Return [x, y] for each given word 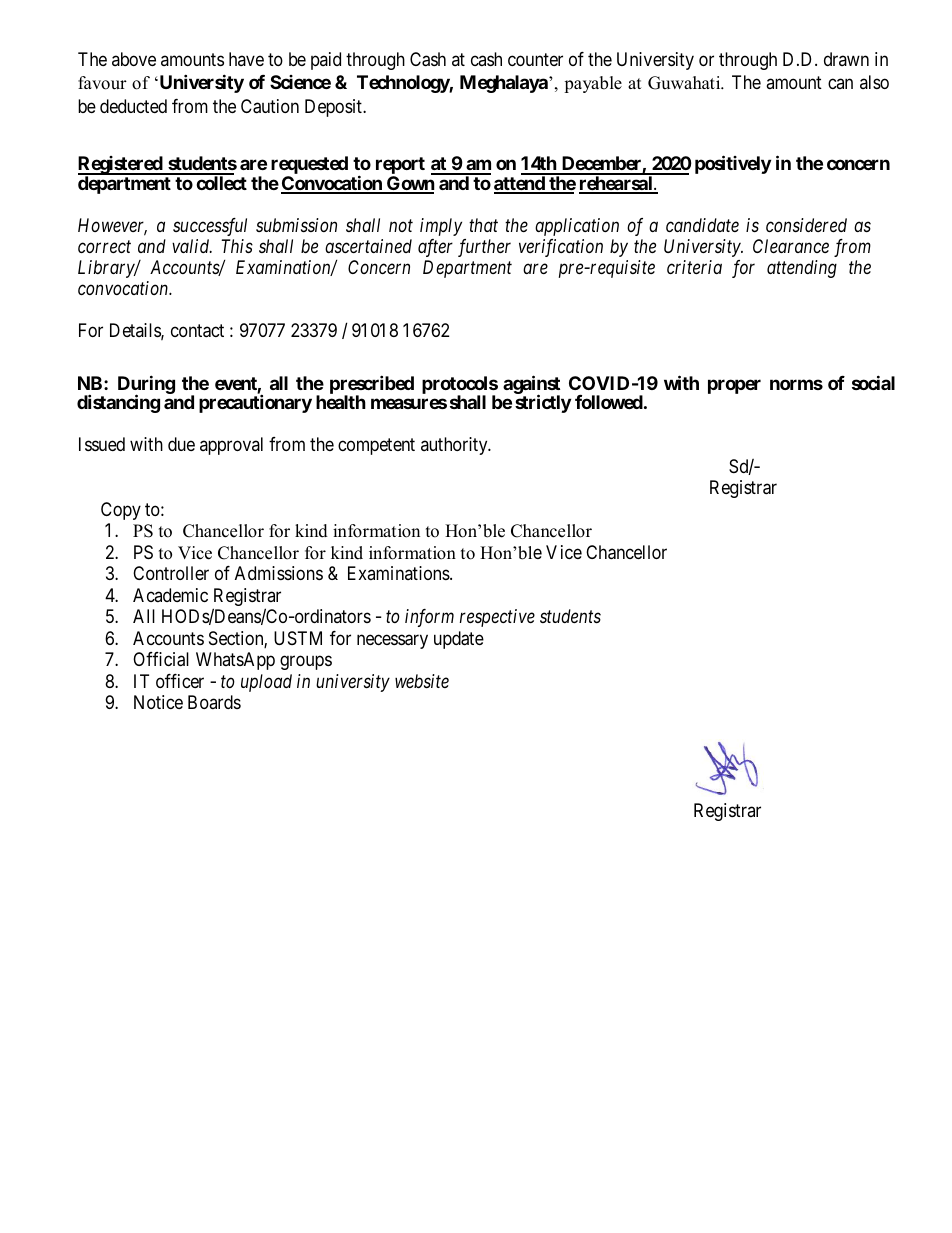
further [484, 248]
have [246, 59]
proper [734, 386]
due [181, 444]
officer [180, 681]
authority [455, 446]
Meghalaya [505, 84]
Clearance [791, 246]
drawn [846, 59]
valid [192, 246]
